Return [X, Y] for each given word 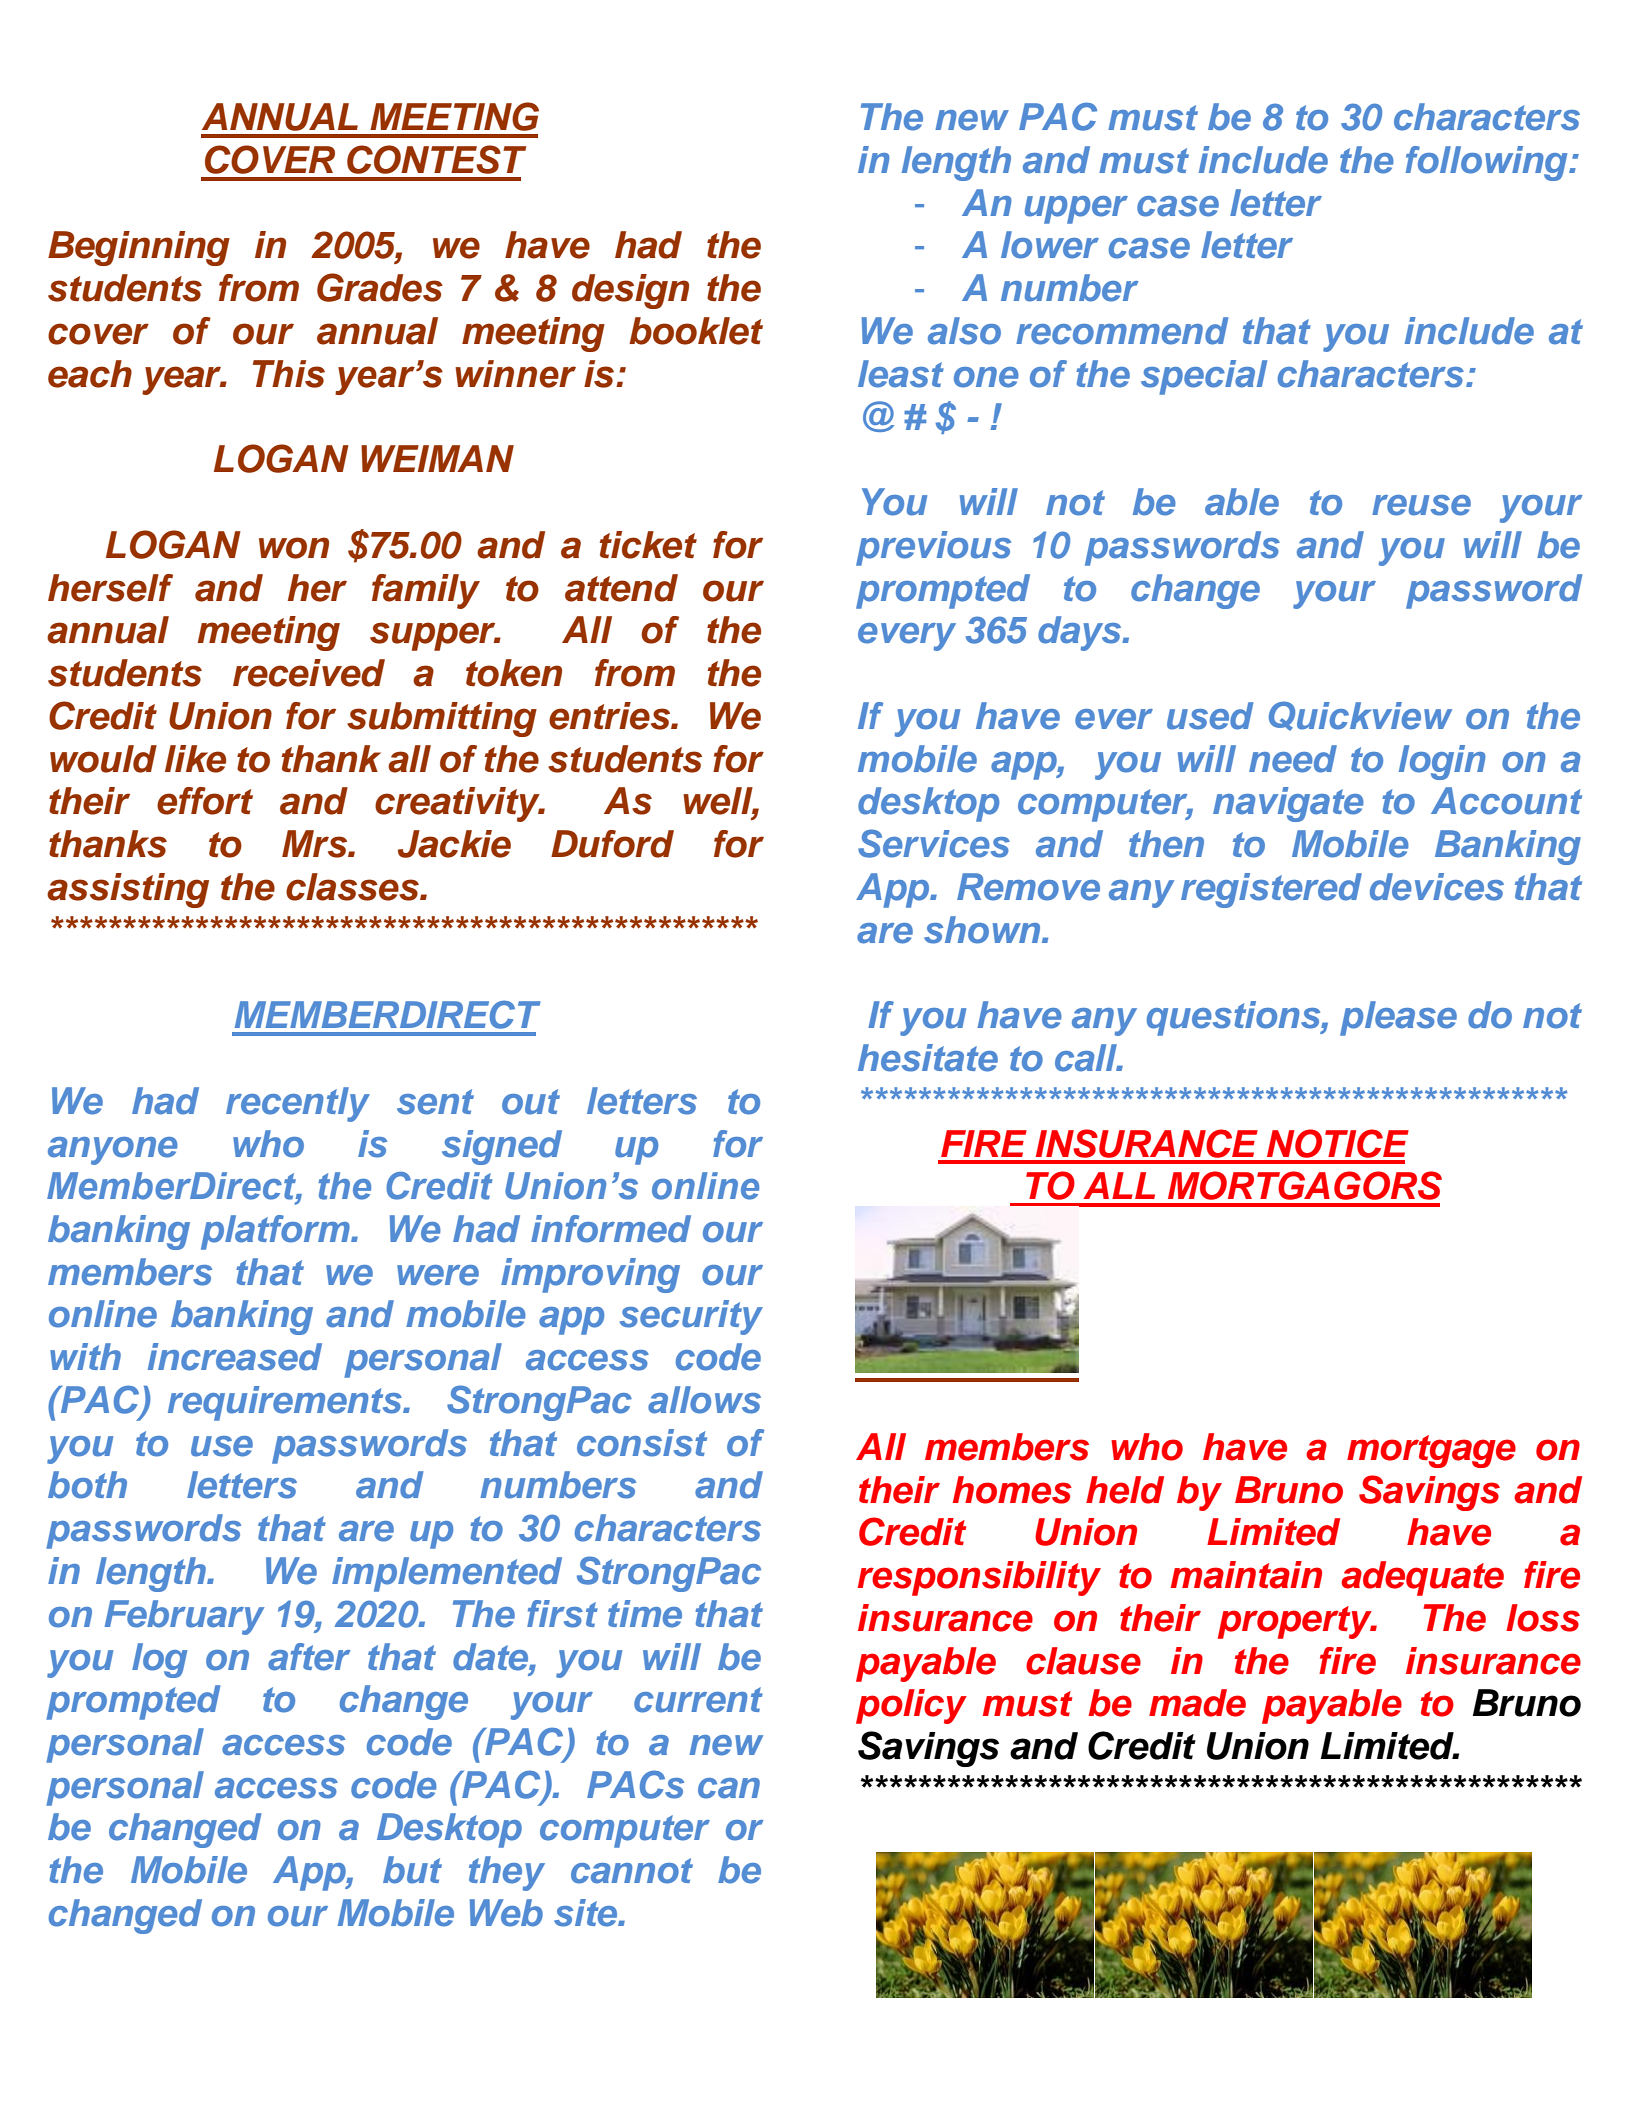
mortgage [1431, 1451]
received [309, 673]
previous [933, 548]
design [630, 291]
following [1488, 163]
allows [704, 1400]
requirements [286, 1403]
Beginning [139, 248]
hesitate [928, 1058]
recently [298, 1104]
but [412, 1870]
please [1398, 1018]
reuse [1421, 505]
